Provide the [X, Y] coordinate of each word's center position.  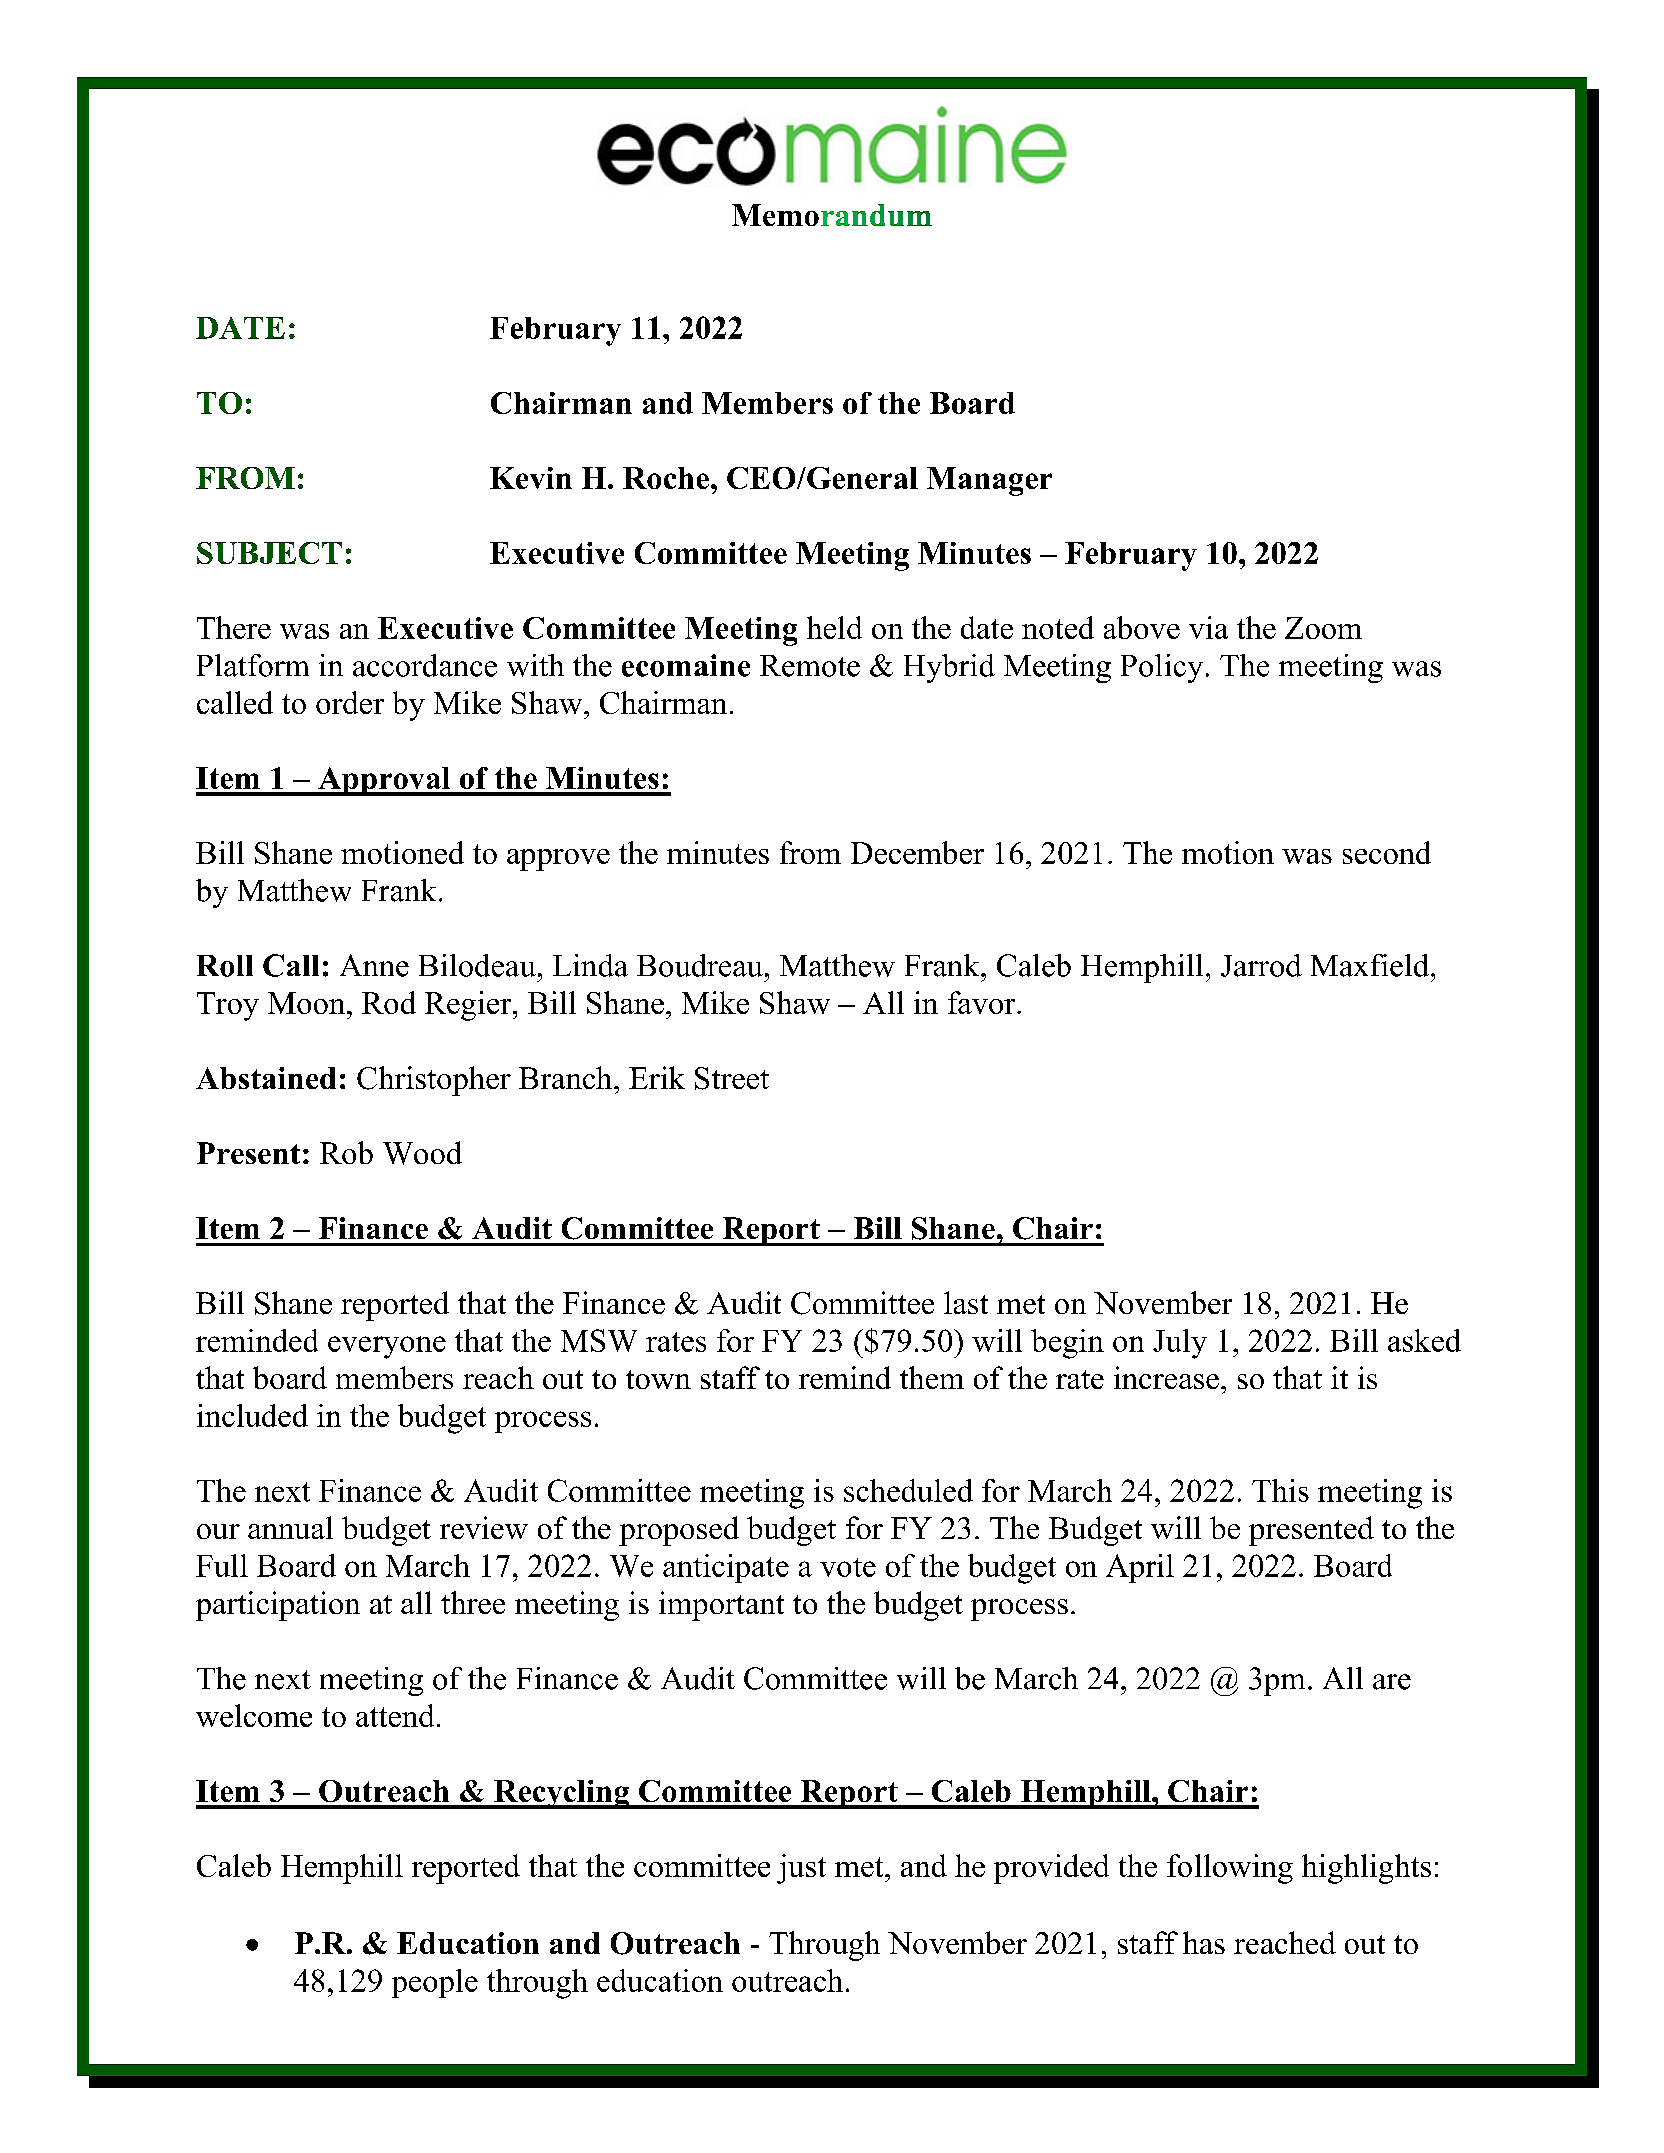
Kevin [531, 478]
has [1204, 1942]
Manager [989, 481]
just [801, 1869]
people [435, 1983]
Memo [775, 215]
